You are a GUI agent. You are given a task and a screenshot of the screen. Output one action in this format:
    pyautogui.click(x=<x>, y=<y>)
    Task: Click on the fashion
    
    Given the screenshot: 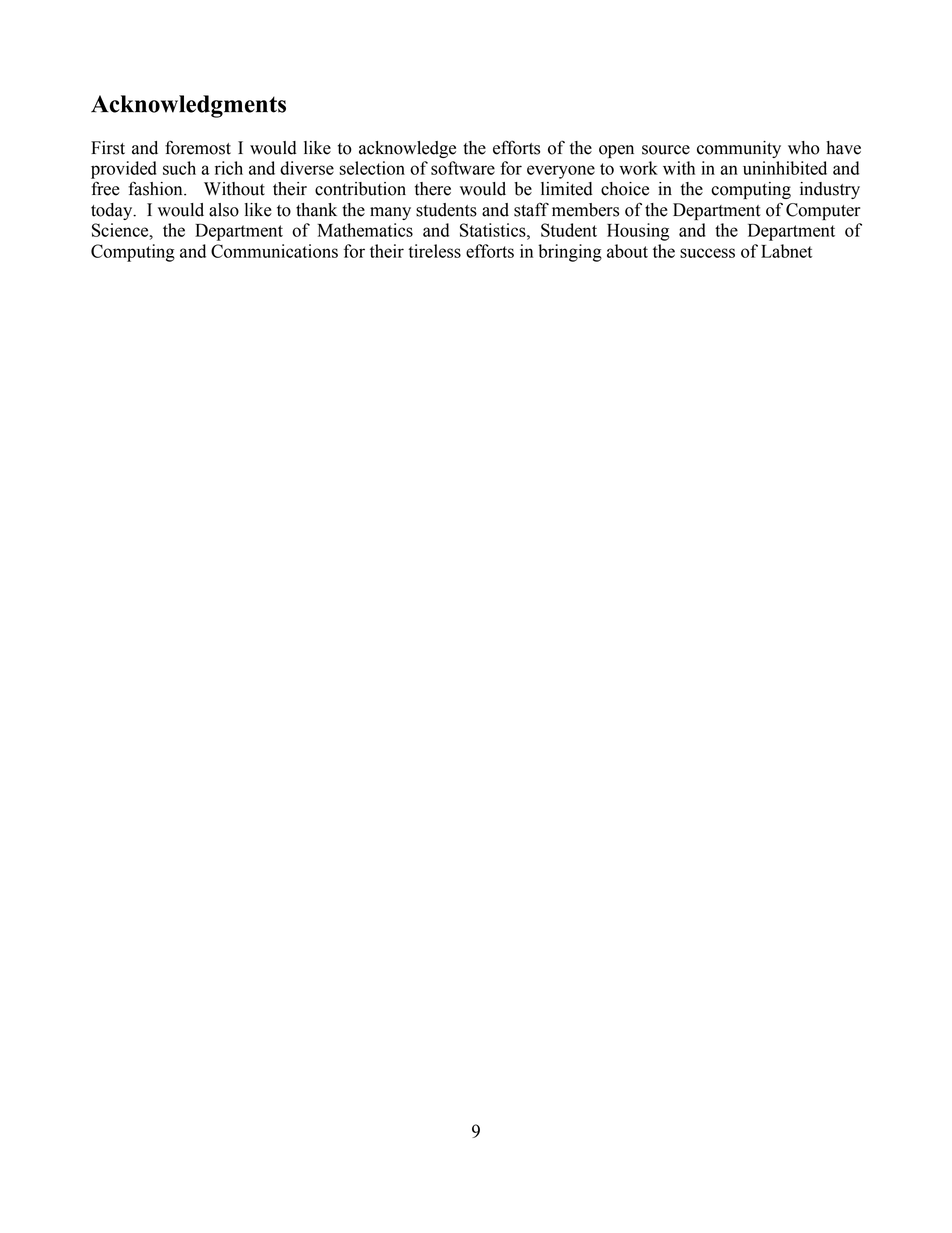 What is the action you would take?
    pyautogui.click(x=156, y=188)
